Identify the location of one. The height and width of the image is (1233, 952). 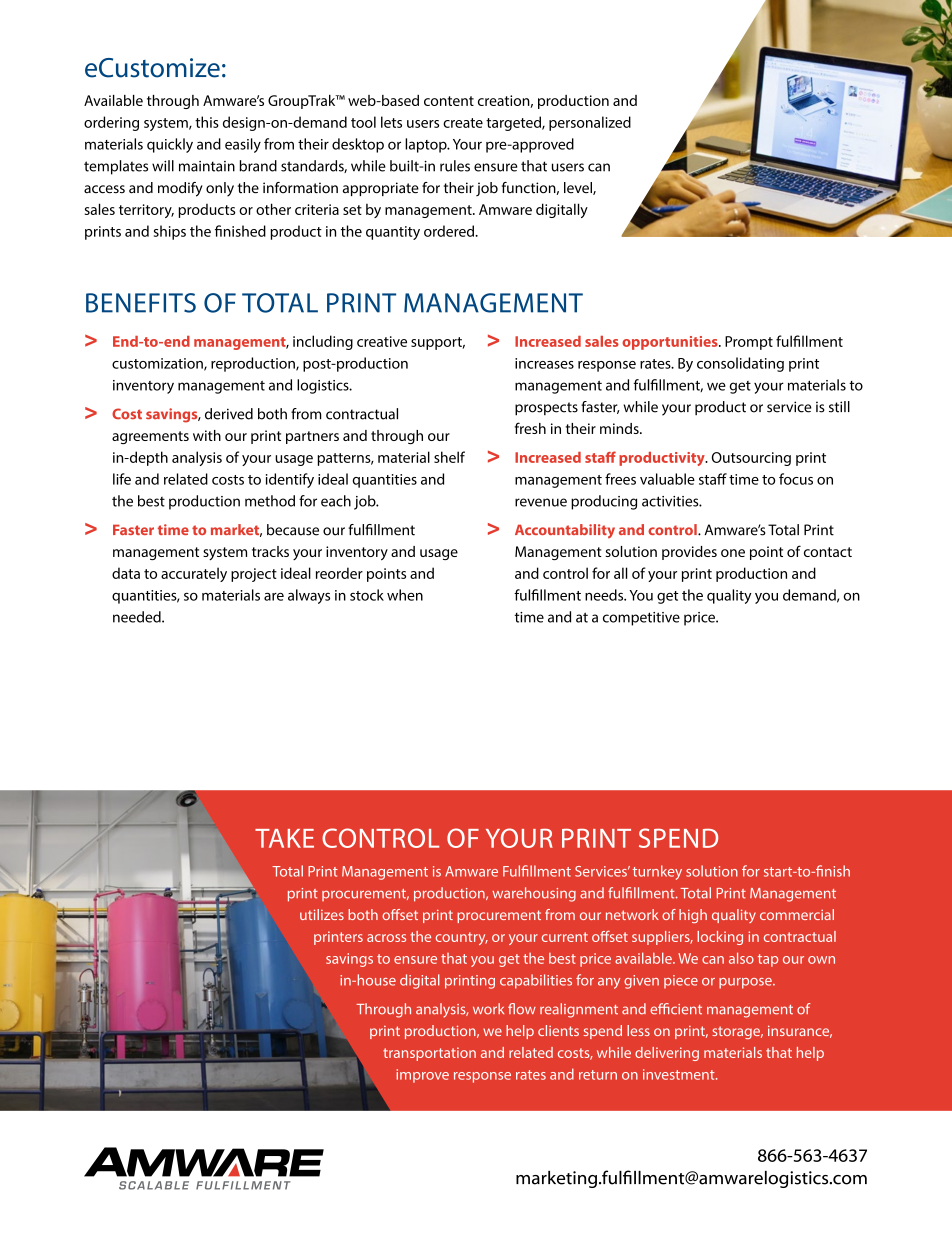
(733, 553).
